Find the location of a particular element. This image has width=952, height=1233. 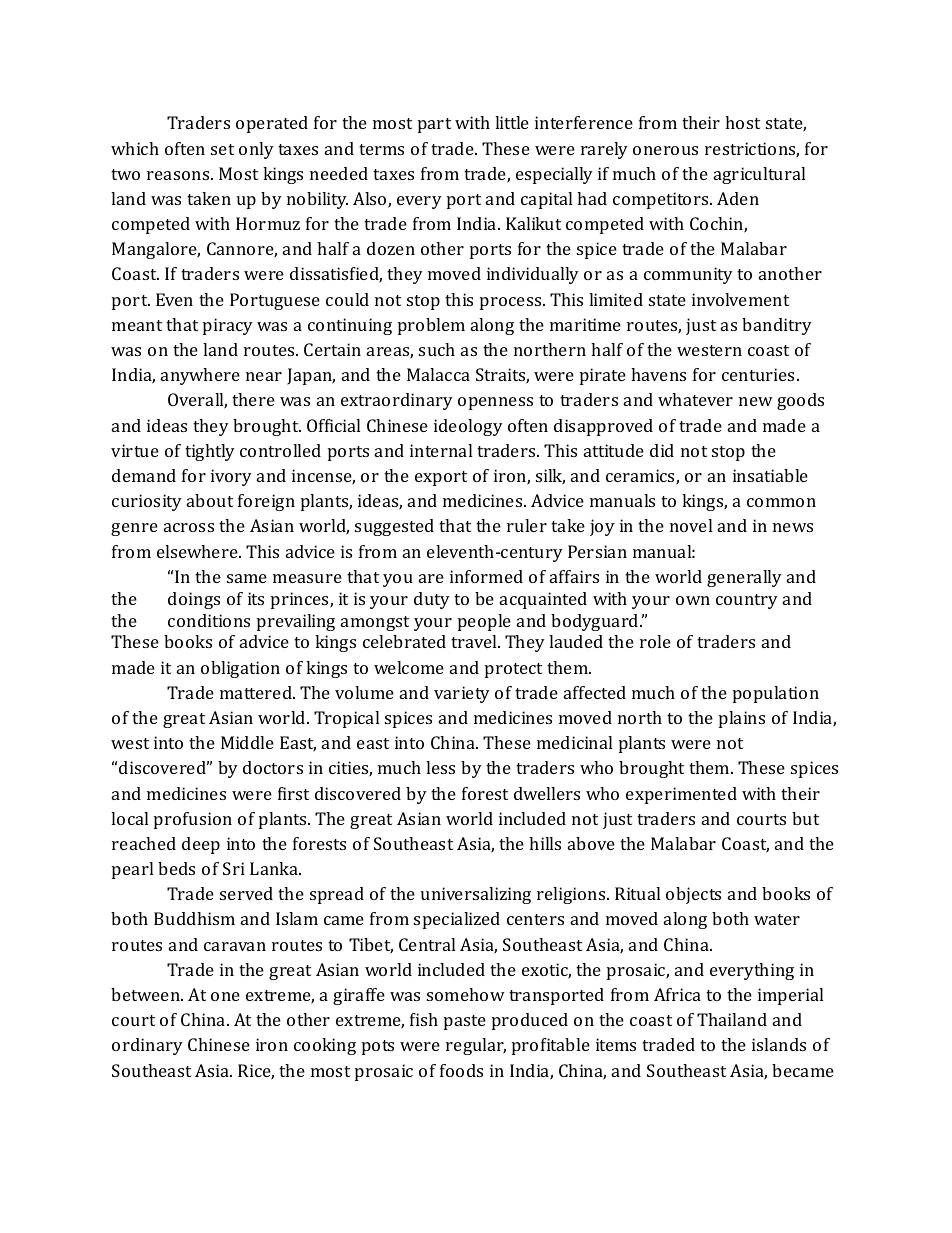

part is located at coordinates (434, 125).
